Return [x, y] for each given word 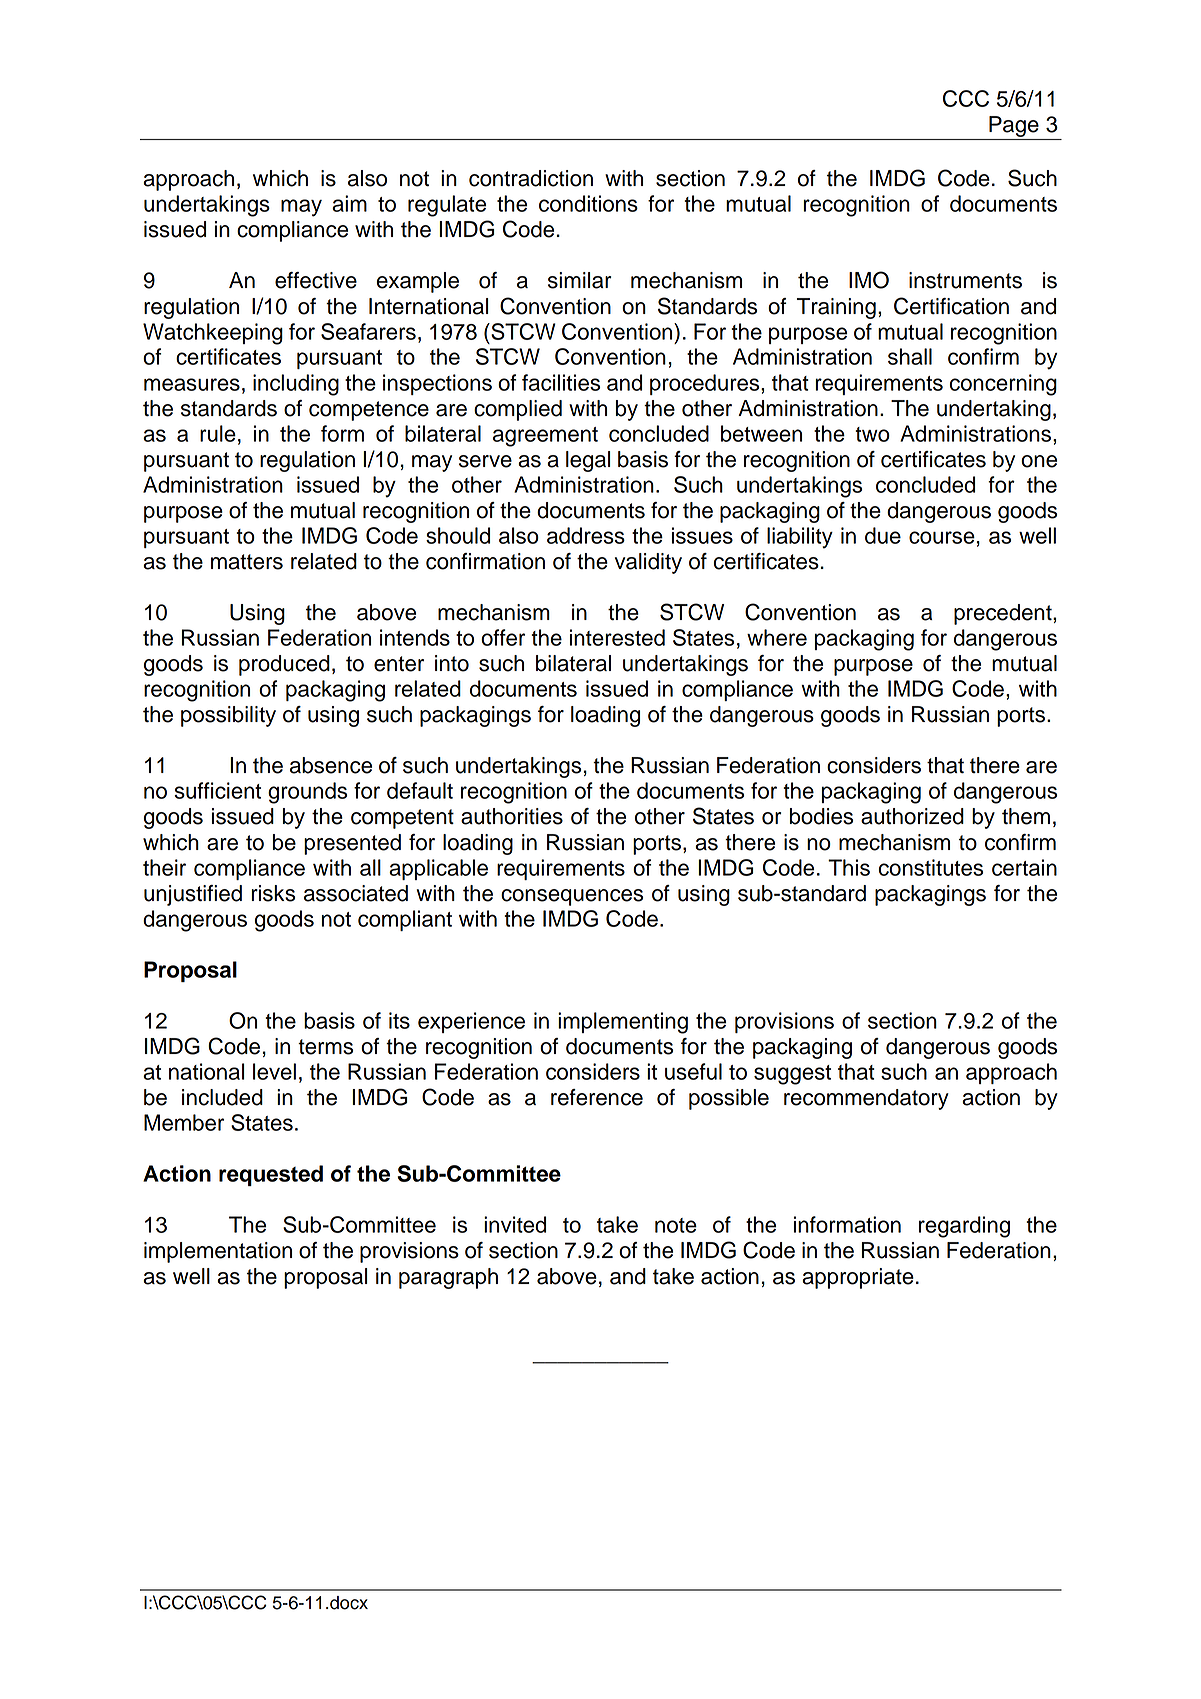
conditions [588, 203]
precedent [1004, 614]
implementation [218, 1252]
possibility [228, 716]
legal [588, 461]
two [872, 434]
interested [617, 637]
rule [218, 433]
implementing [623, 1023]
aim [349, 203]
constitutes [931, 867]
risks [273, 893]
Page [1014, 126]
